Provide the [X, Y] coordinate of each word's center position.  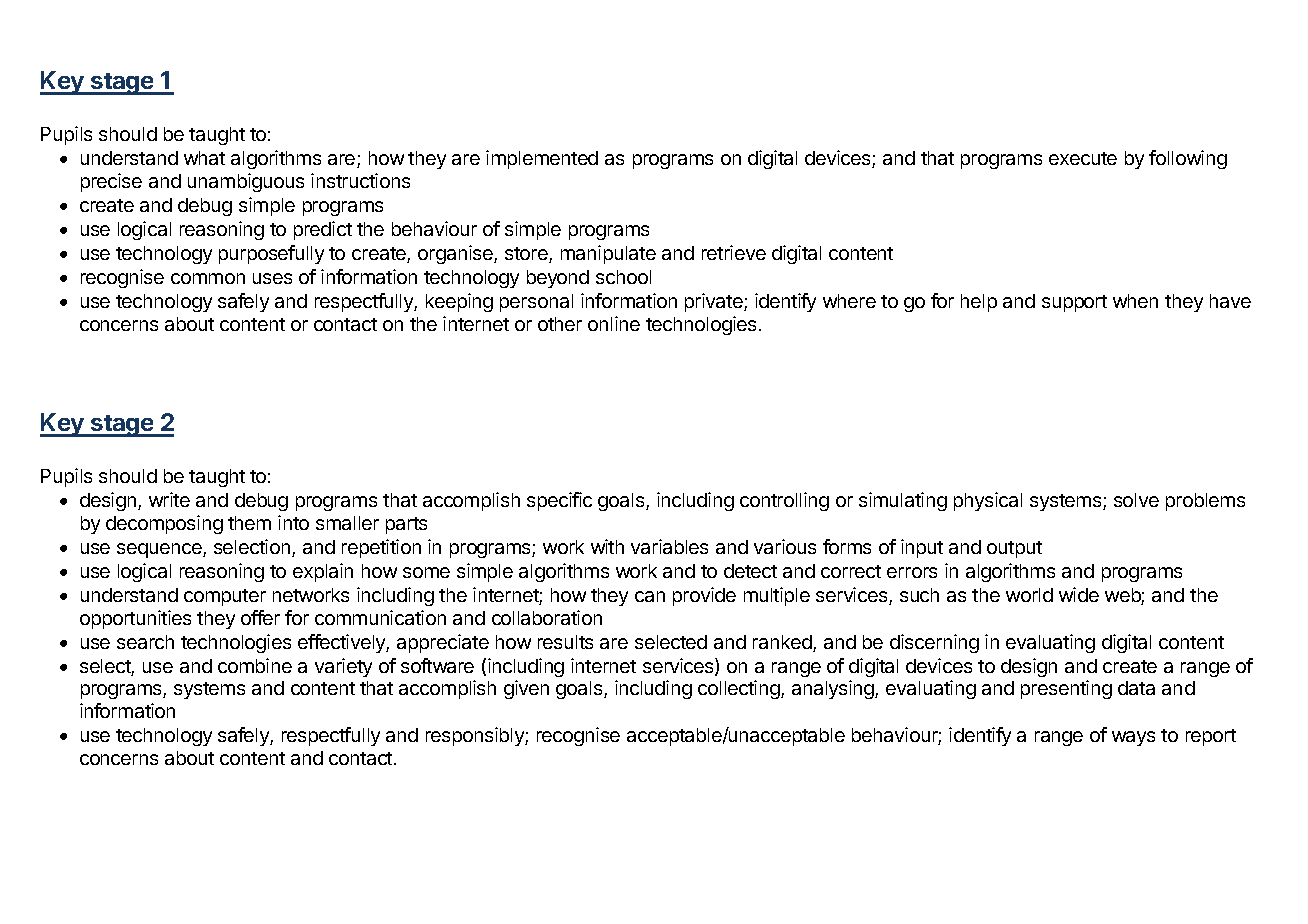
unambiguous [246, 182]
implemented [542, 159]
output [1014, 549]
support [1074, 303]
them [249, 523]
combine [255, 665]
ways [1133, 738]
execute [1083, 158]
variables [669, 546]
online [614, 323]
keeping [459, 302]
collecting [740, 689]
